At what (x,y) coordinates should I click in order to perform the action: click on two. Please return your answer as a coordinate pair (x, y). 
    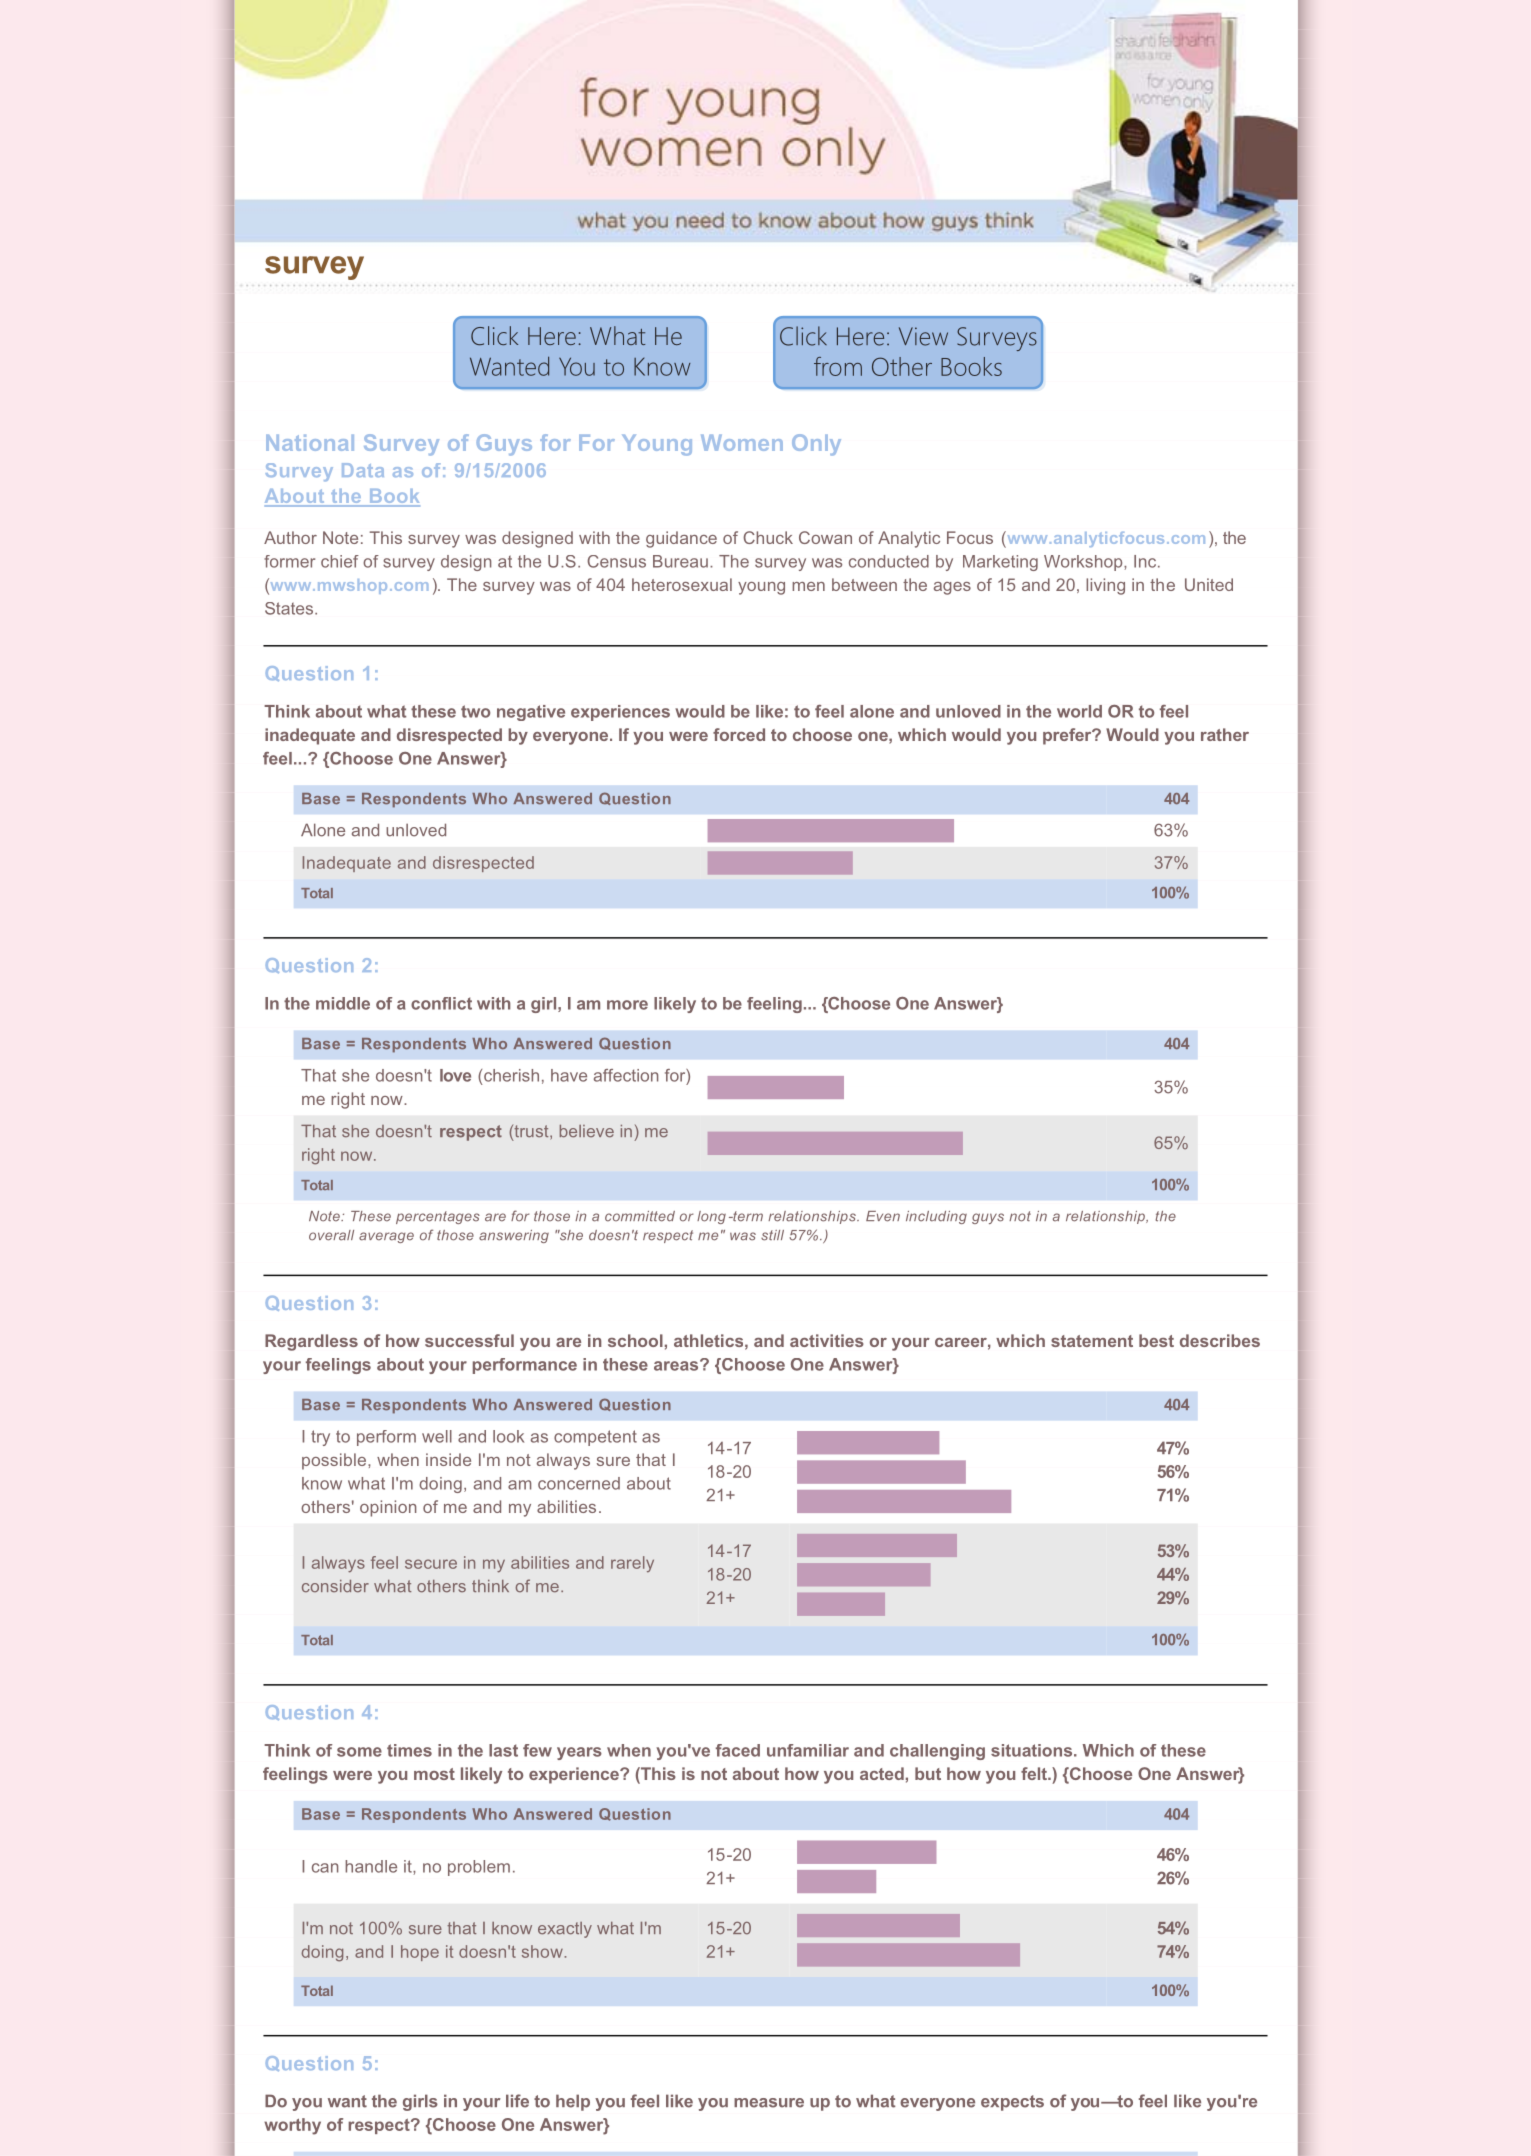
    Looking at the image, I should click on (475, 711).
